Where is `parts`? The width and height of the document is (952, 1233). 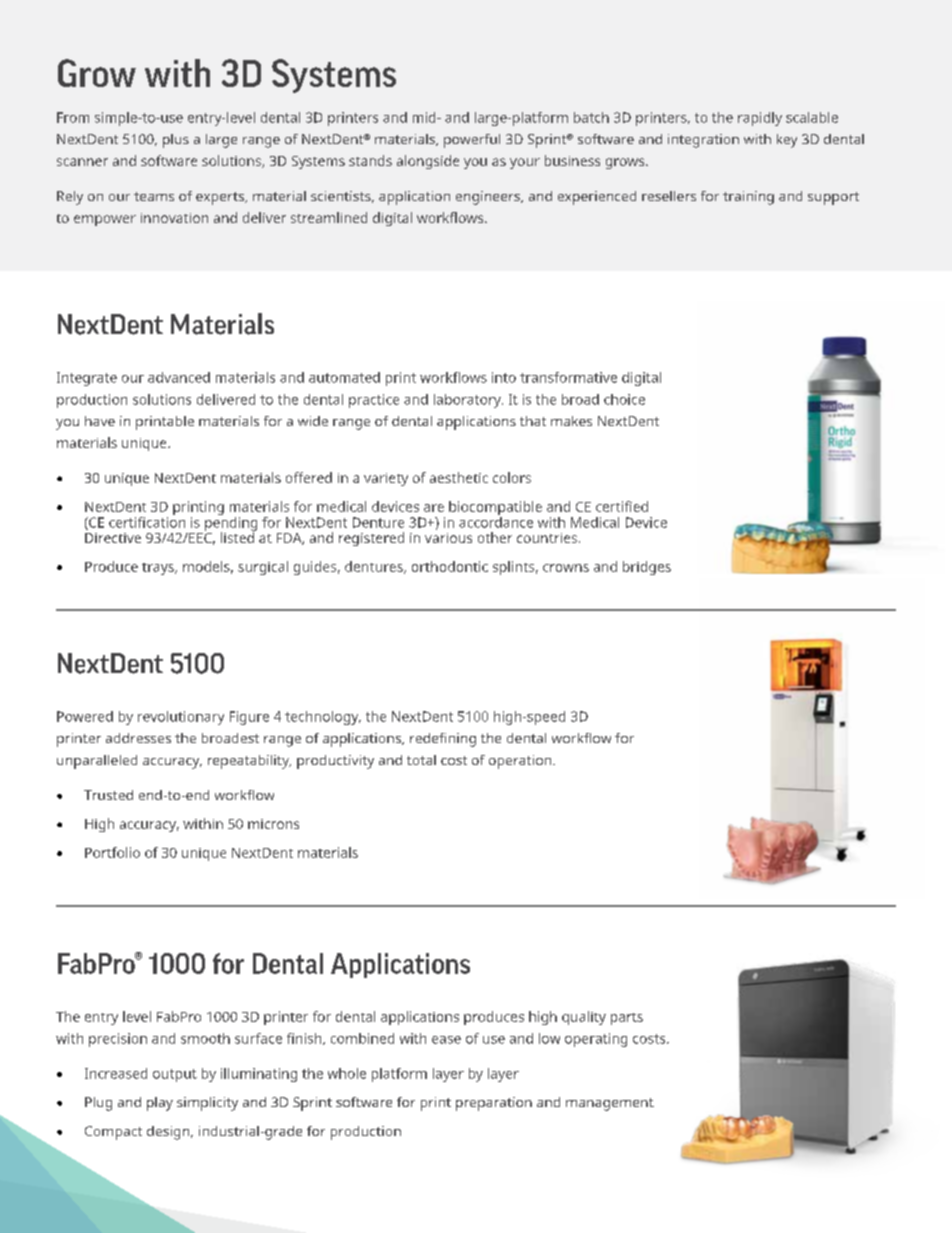 parts is located at coordinates (627, 1019).
